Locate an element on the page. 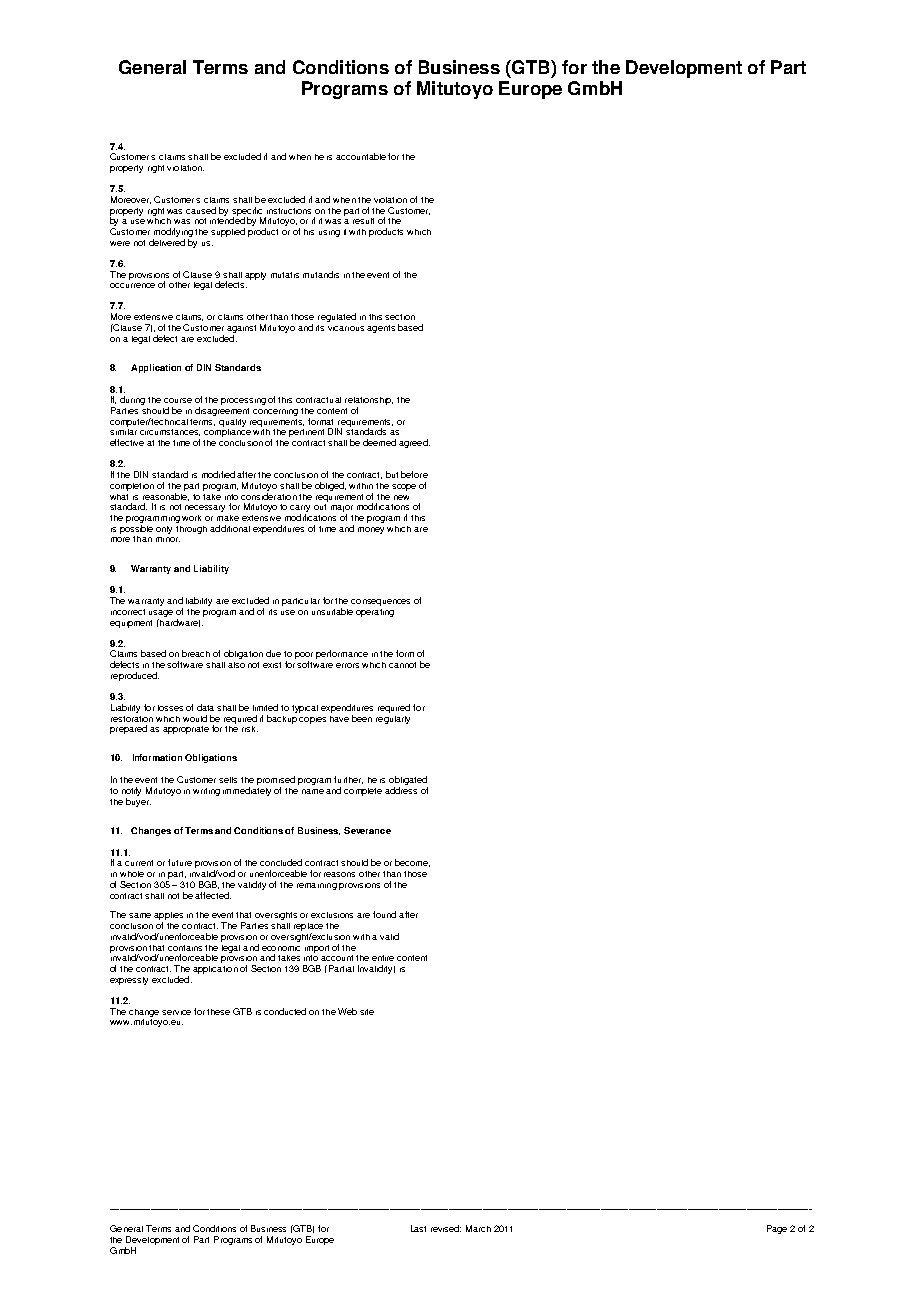 This image has height=1308, width=924. regularly is located at coordinates (393, 718).
